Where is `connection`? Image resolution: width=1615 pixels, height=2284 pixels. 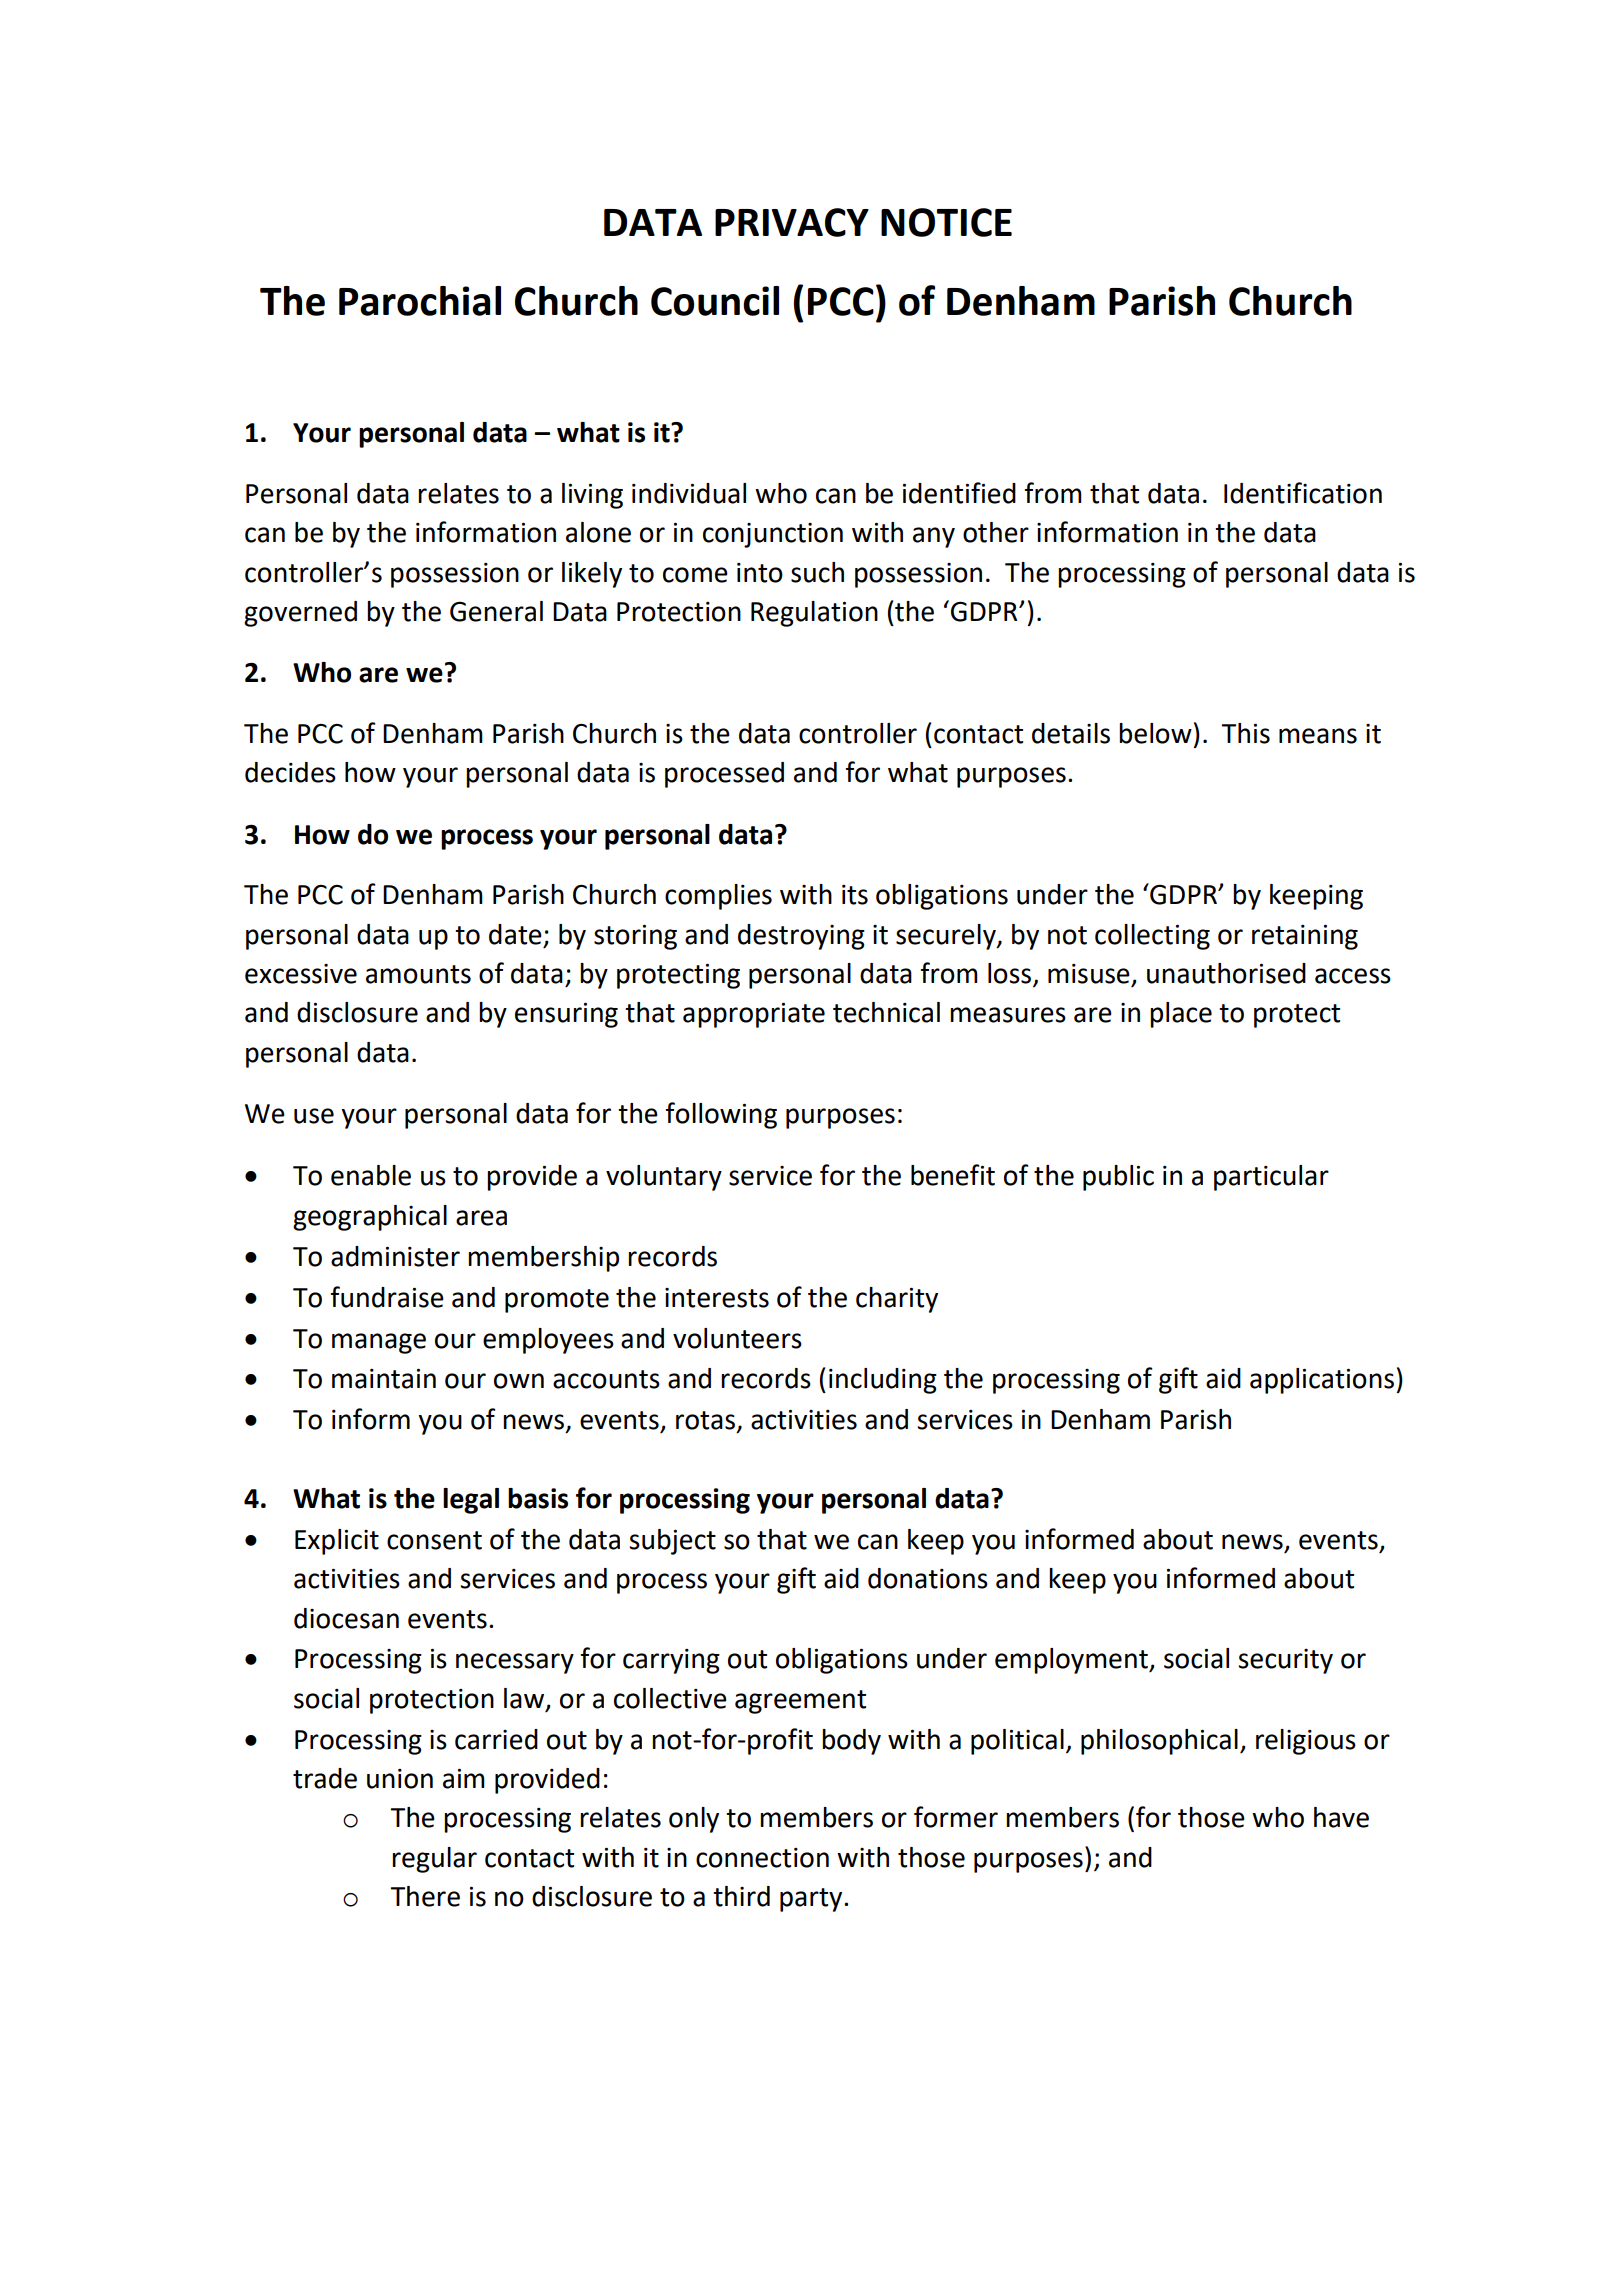
connection is located at coordinates (762, 1858).
